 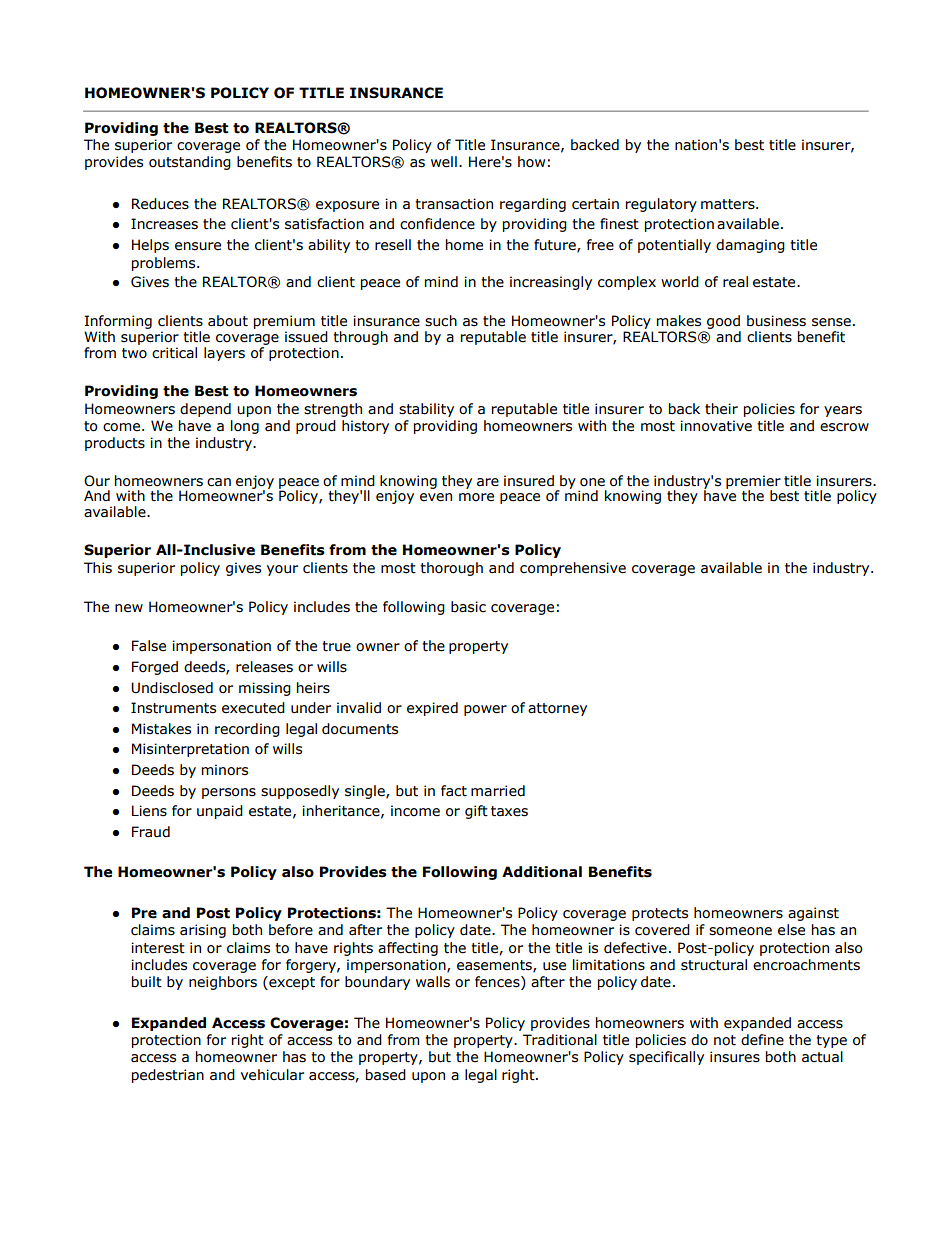 What do you see at coordinates (168, 1076) in the image?
I see `pedestrian` at bounding box center [168, 1076].
